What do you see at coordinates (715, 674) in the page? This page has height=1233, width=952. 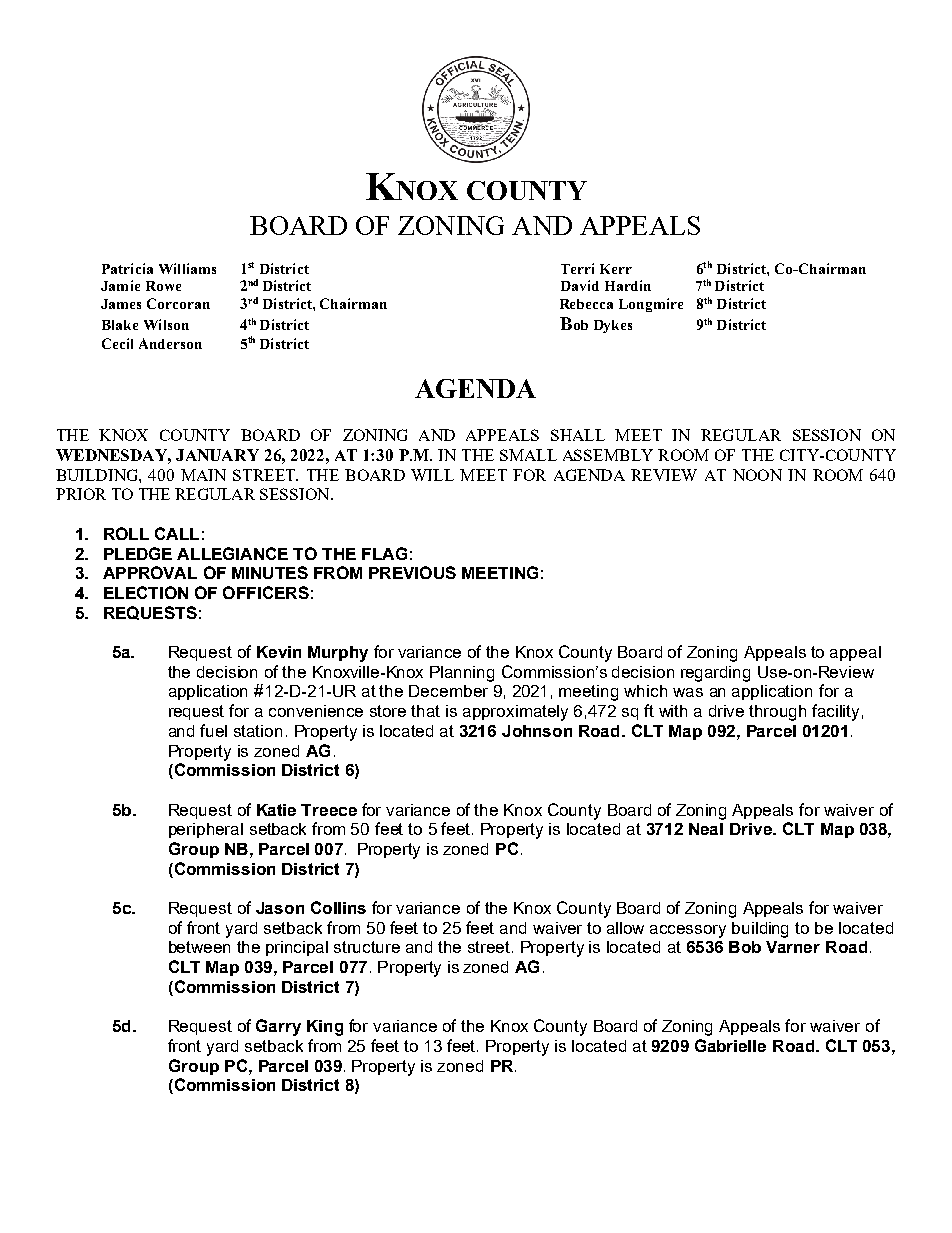 I see `regarding` at bounding box center [715, 674].
